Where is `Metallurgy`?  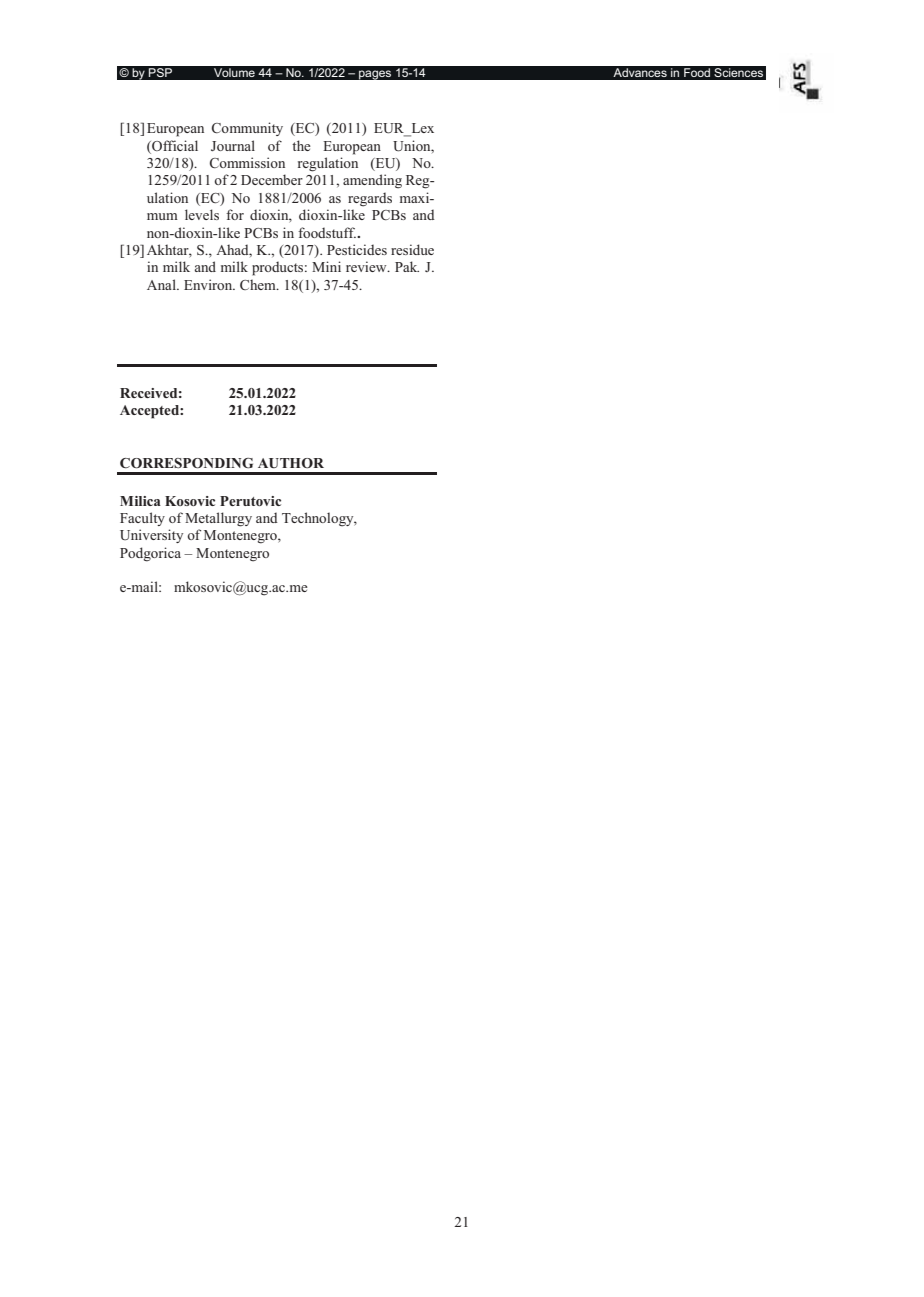 Metallurgy is located at coordinates (218, 519).
